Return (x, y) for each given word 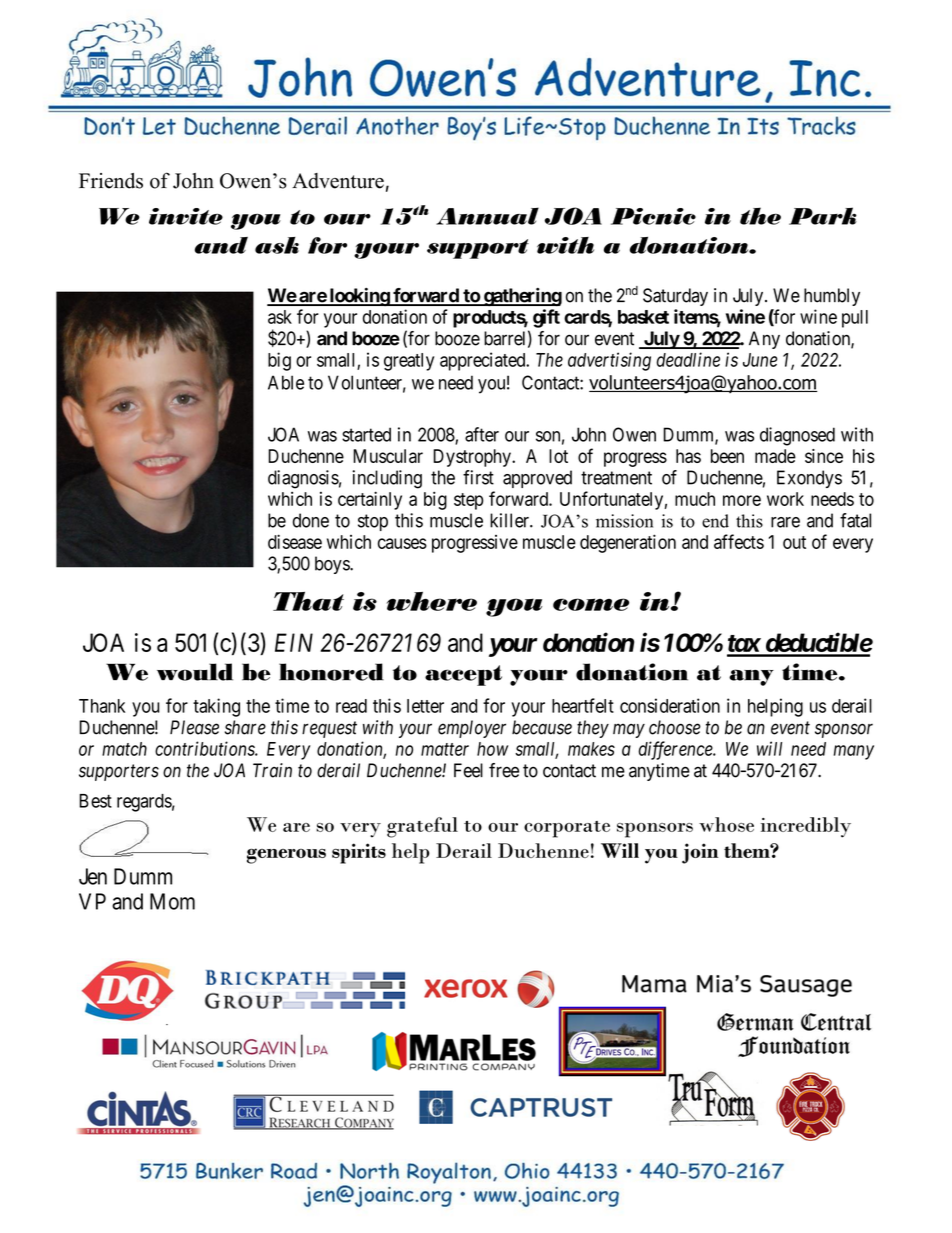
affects (739, 541)
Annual (487, 216)
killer (510, 520)
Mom (172, 901)
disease (295, 541)
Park (823, 216)
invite (186, 216)
